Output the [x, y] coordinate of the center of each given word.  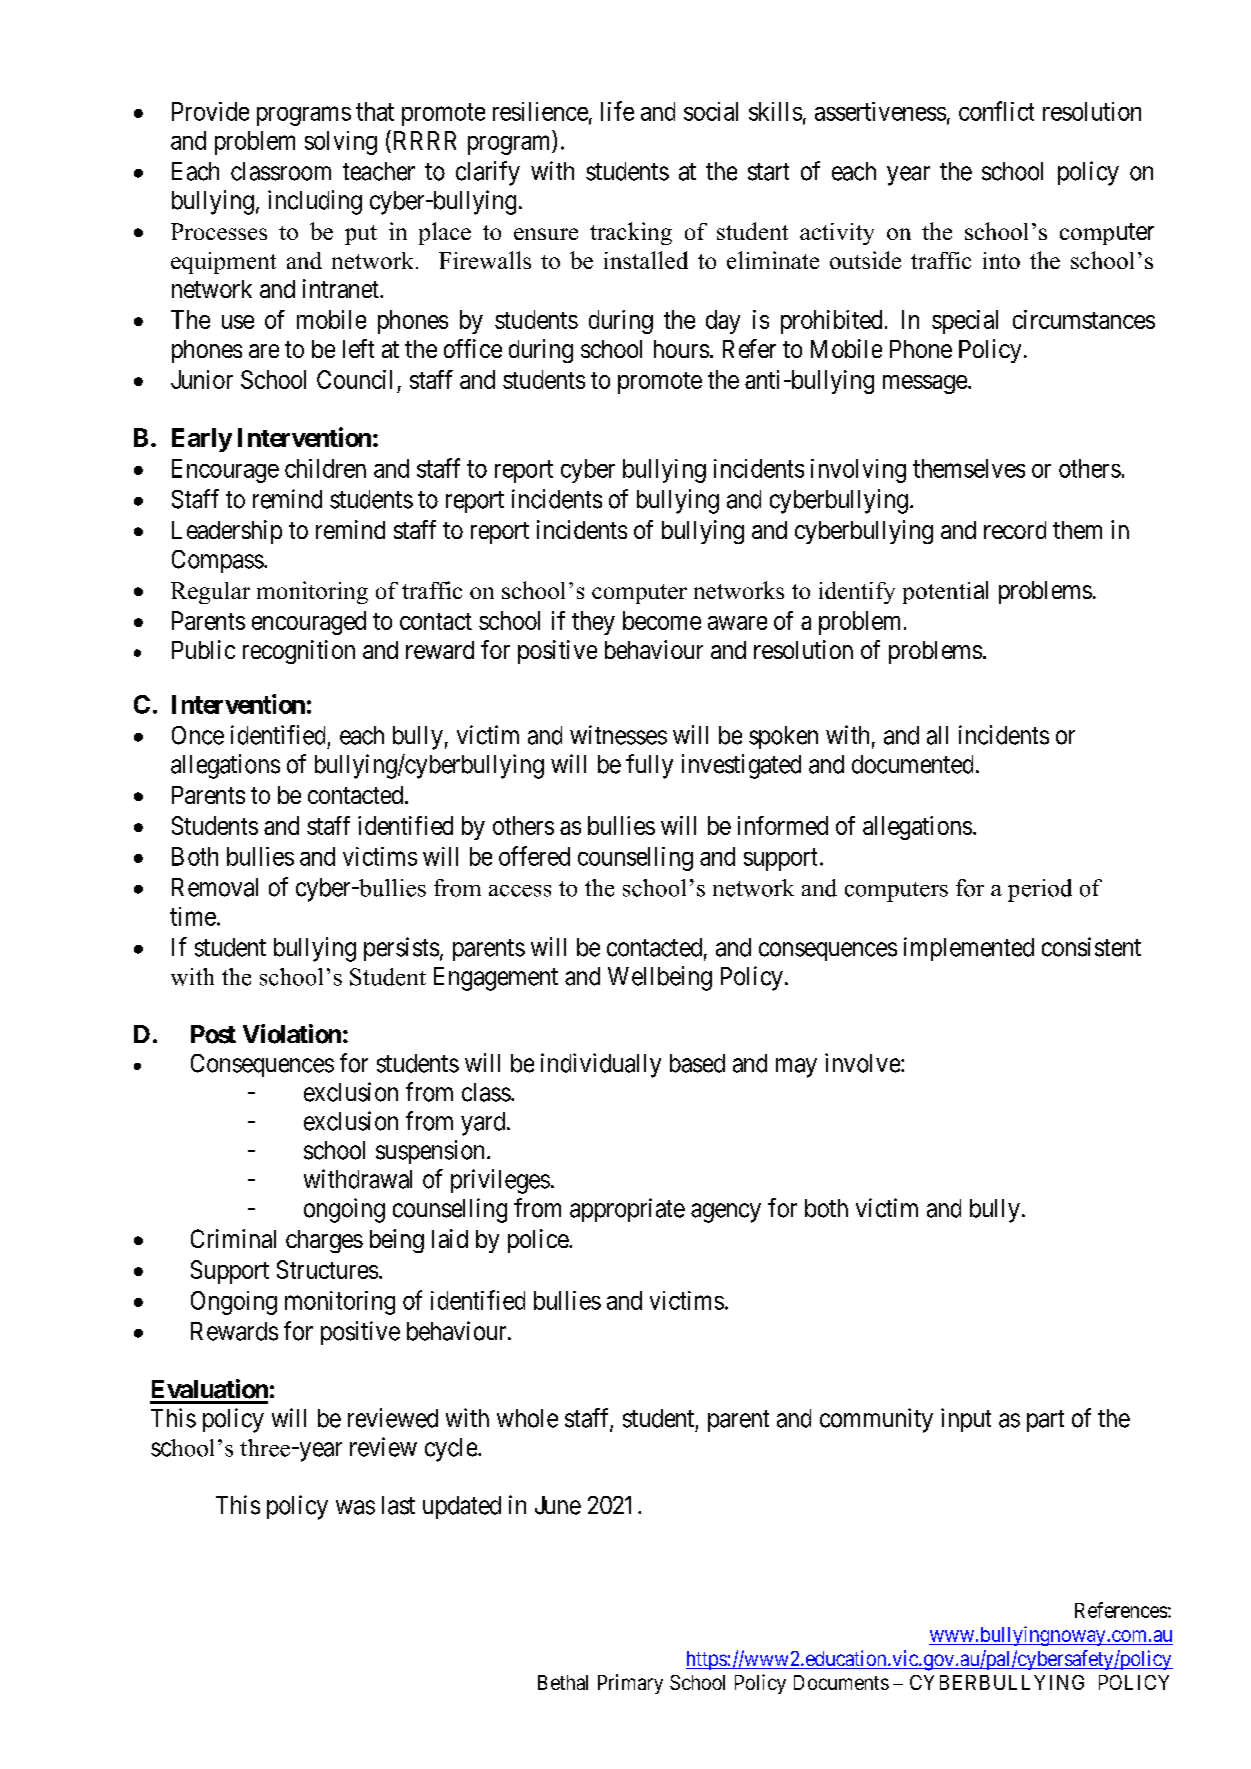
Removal [215, 887]
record [1015, 530]
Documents [841, 1682]
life [617, 111]
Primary [630, 1684]
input [966, 1420]
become [662, 620]
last [398, 1505]
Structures [327, 1269]
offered [534, 856]
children [325, 468]
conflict [996, 111]
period [1040, 890]
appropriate [627, 1210]
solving [341, 143]
